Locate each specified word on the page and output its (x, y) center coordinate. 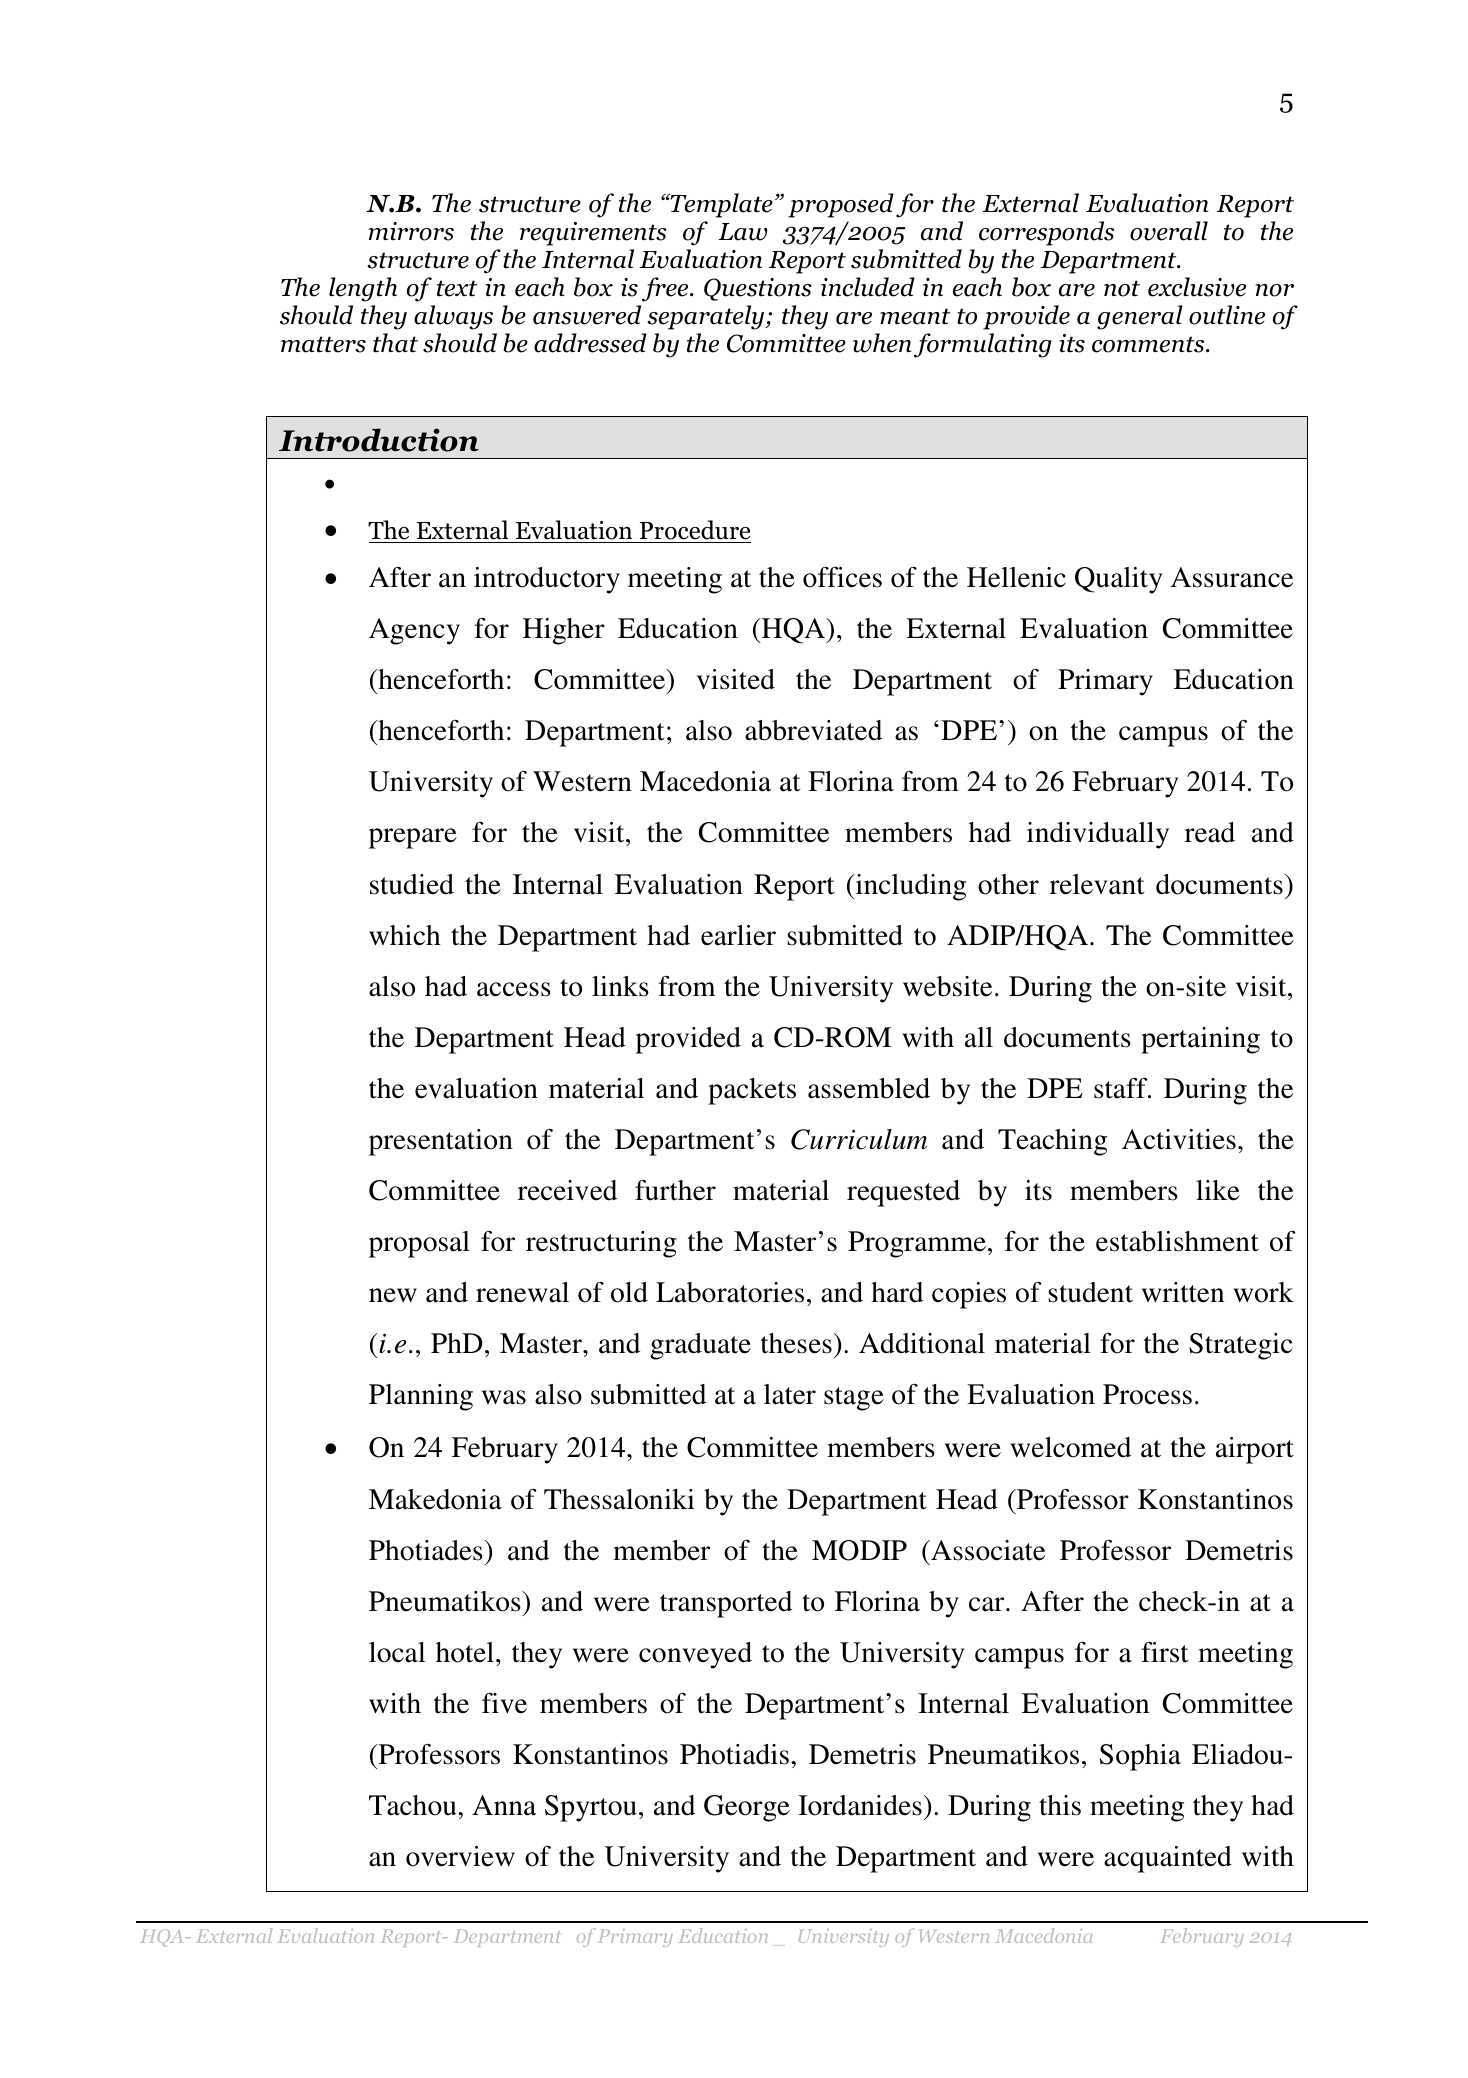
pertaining (1200, 1040)
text (457, 288)
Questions (758, 289)
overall (1169, 231)
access (514, 989)
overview (460, 1856)
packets (752, 1091)
